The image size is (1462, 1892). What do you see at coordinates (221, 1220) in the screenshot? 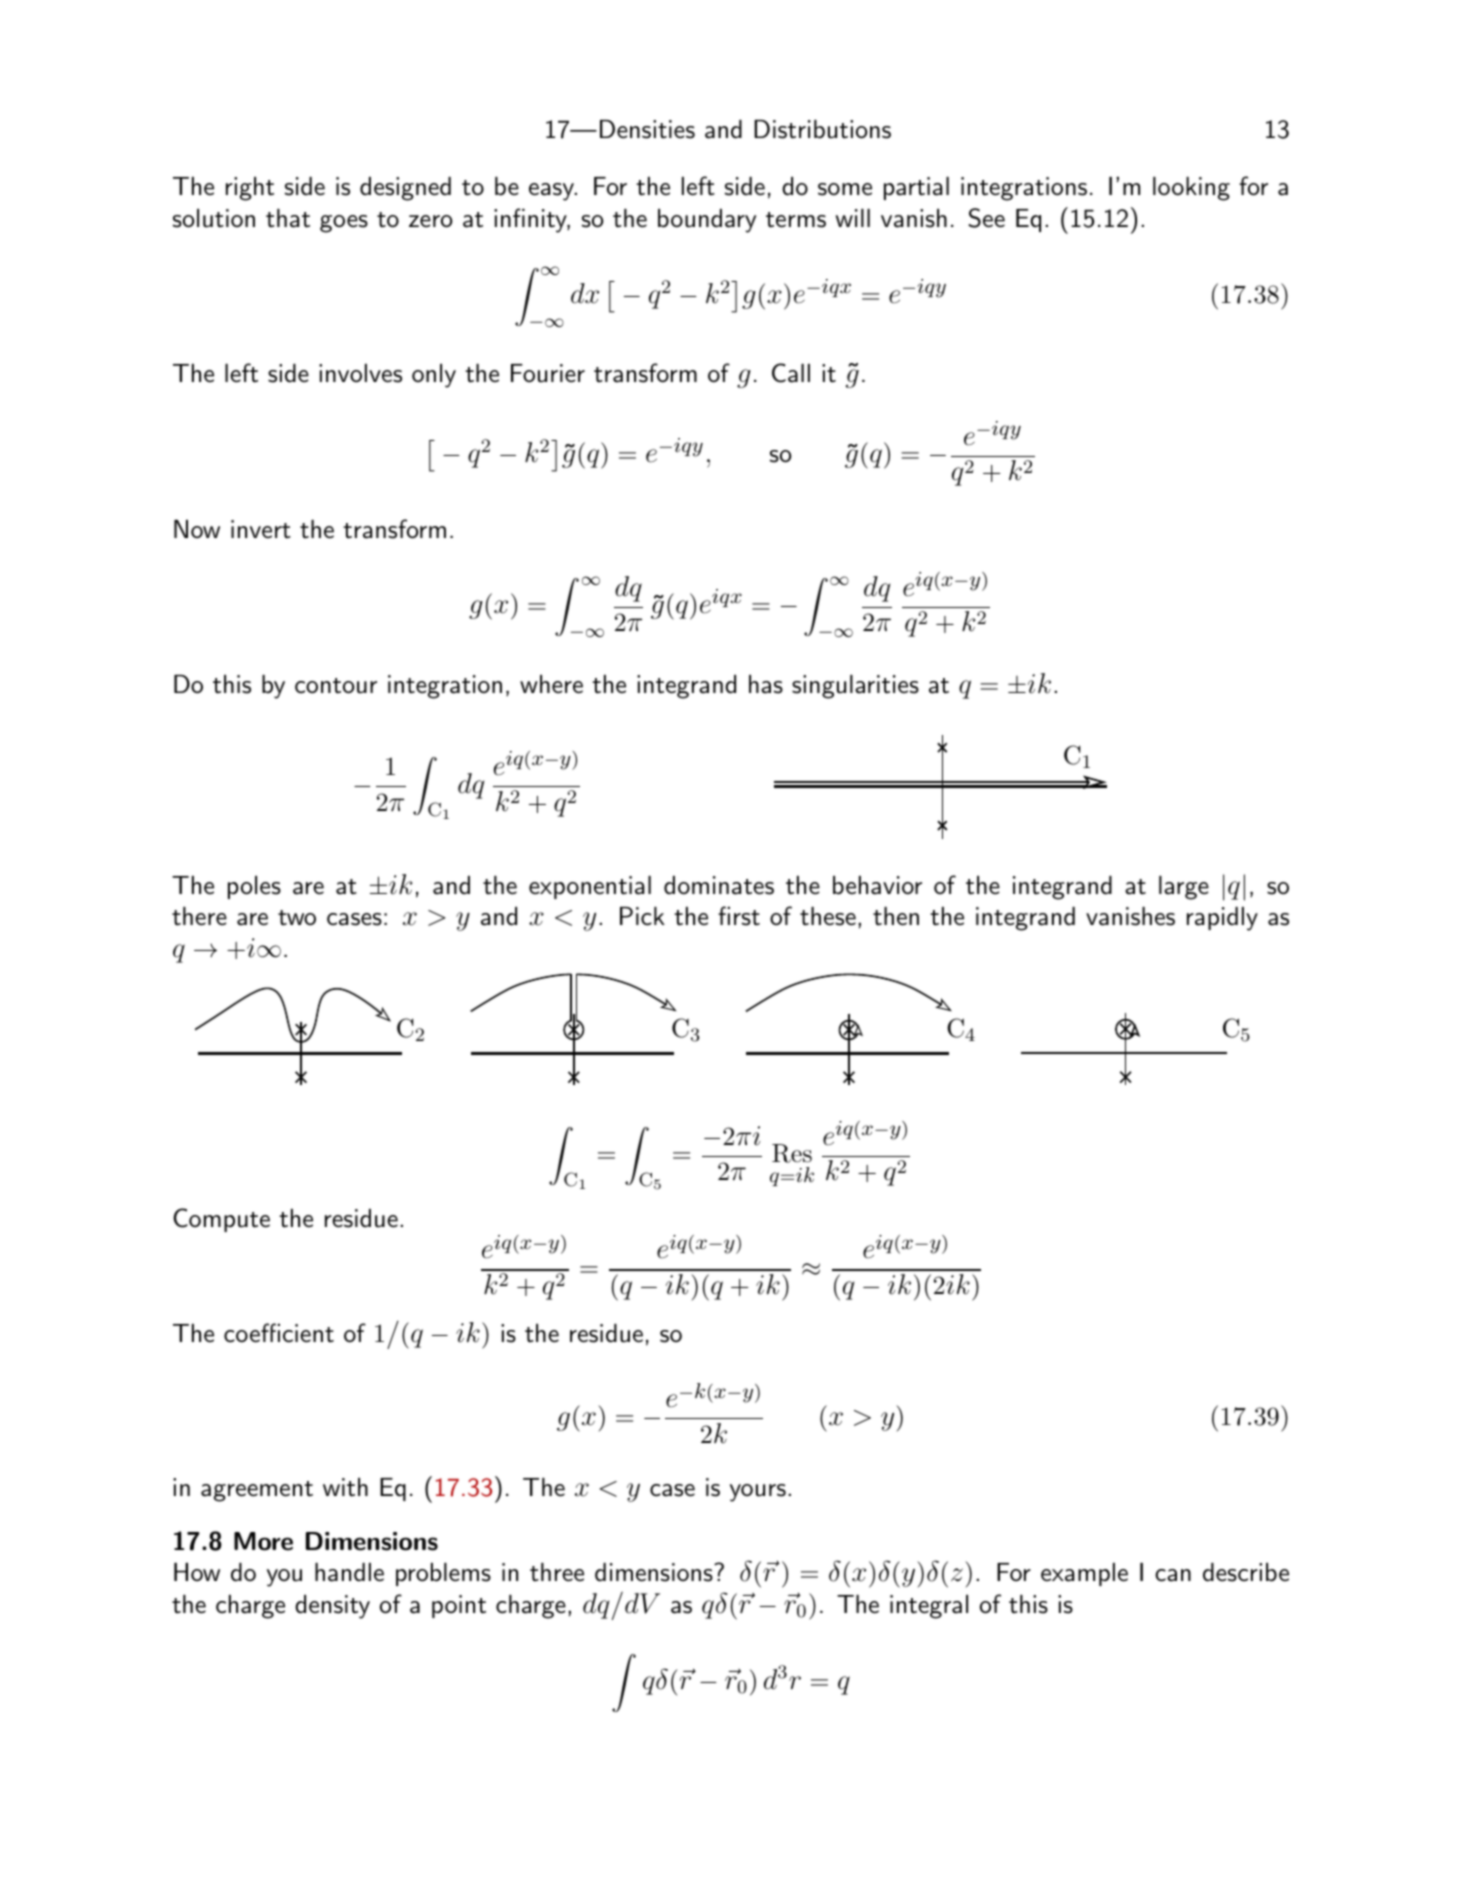
I see `Compute` at bounding box center [221, 1220].
